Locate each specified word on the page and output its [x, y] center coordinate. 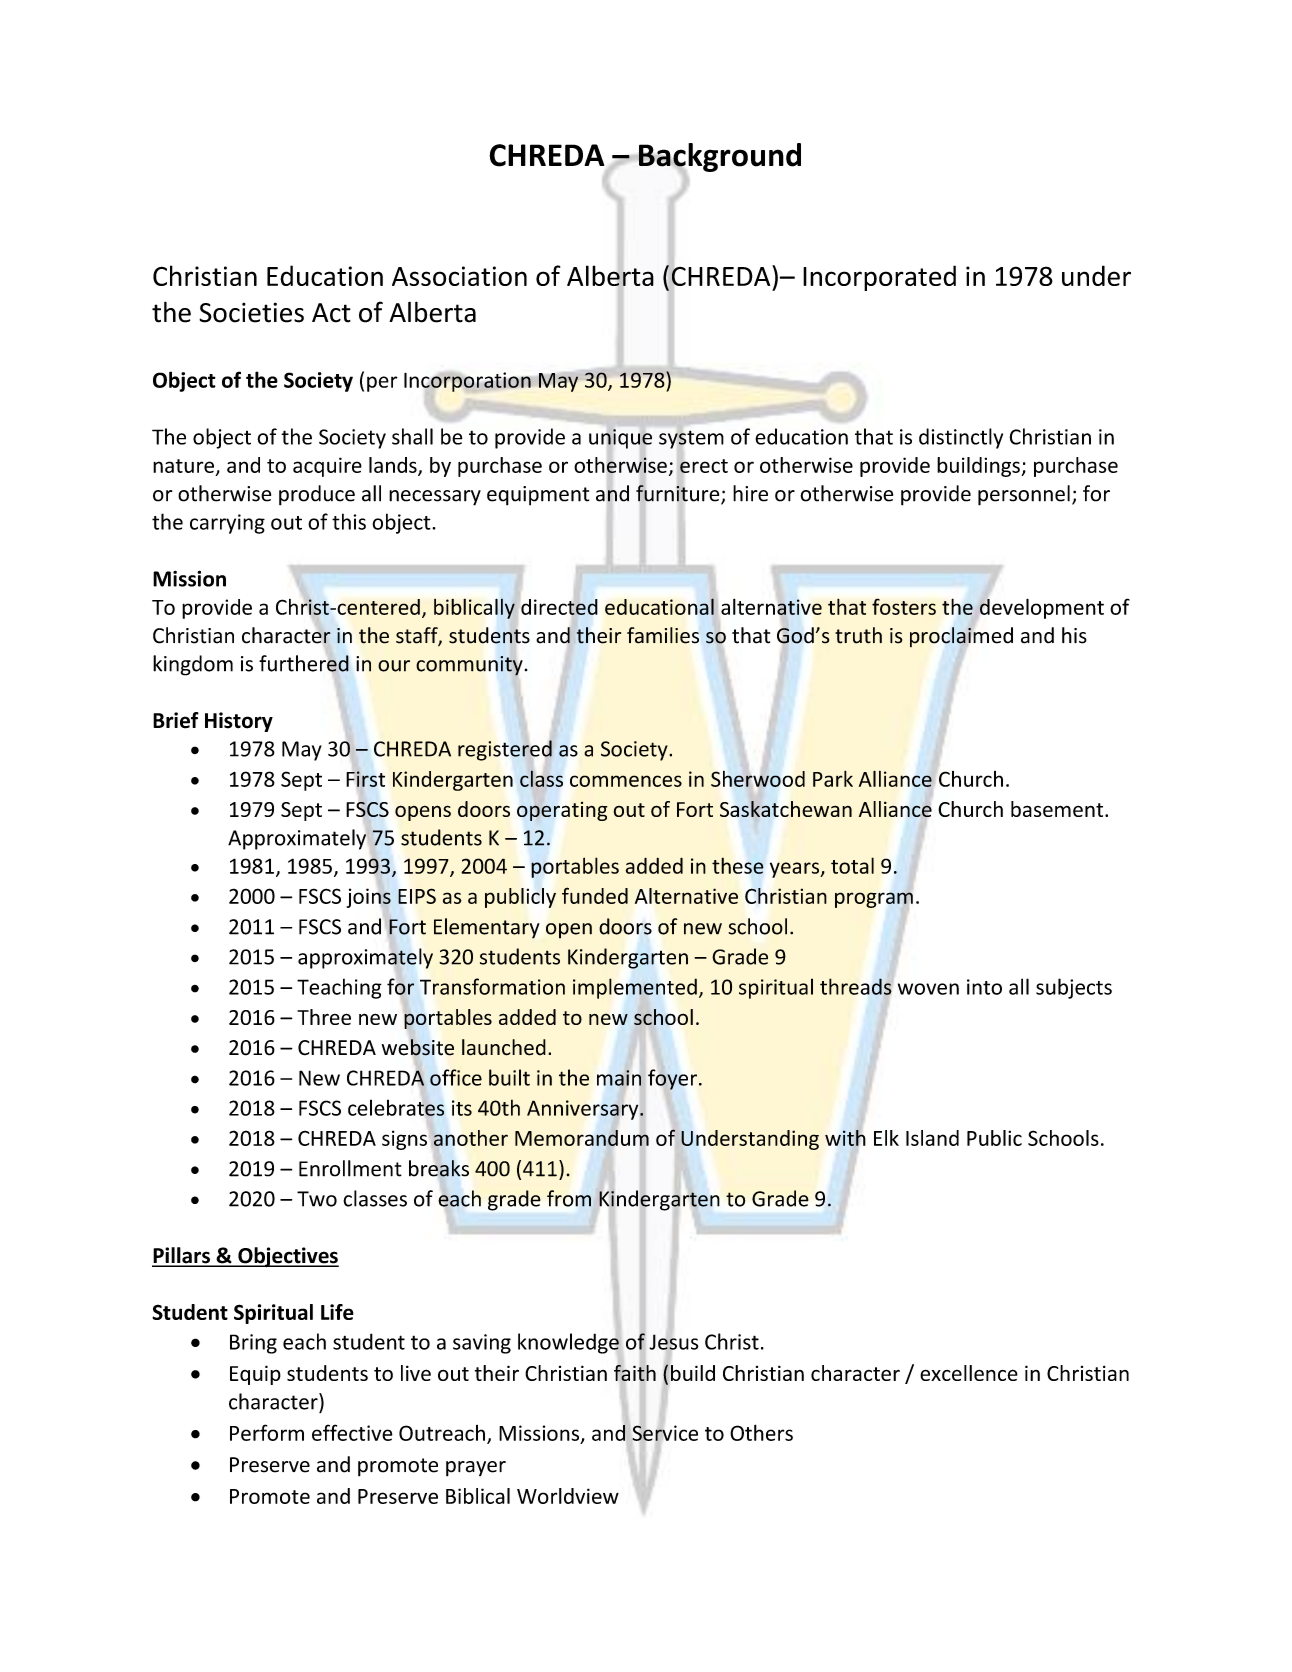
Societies [251, 312]
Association [459, 276]
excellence [969, 1373]
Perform [267, 1432]
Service [664, 1434]
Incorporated [879, 278]
